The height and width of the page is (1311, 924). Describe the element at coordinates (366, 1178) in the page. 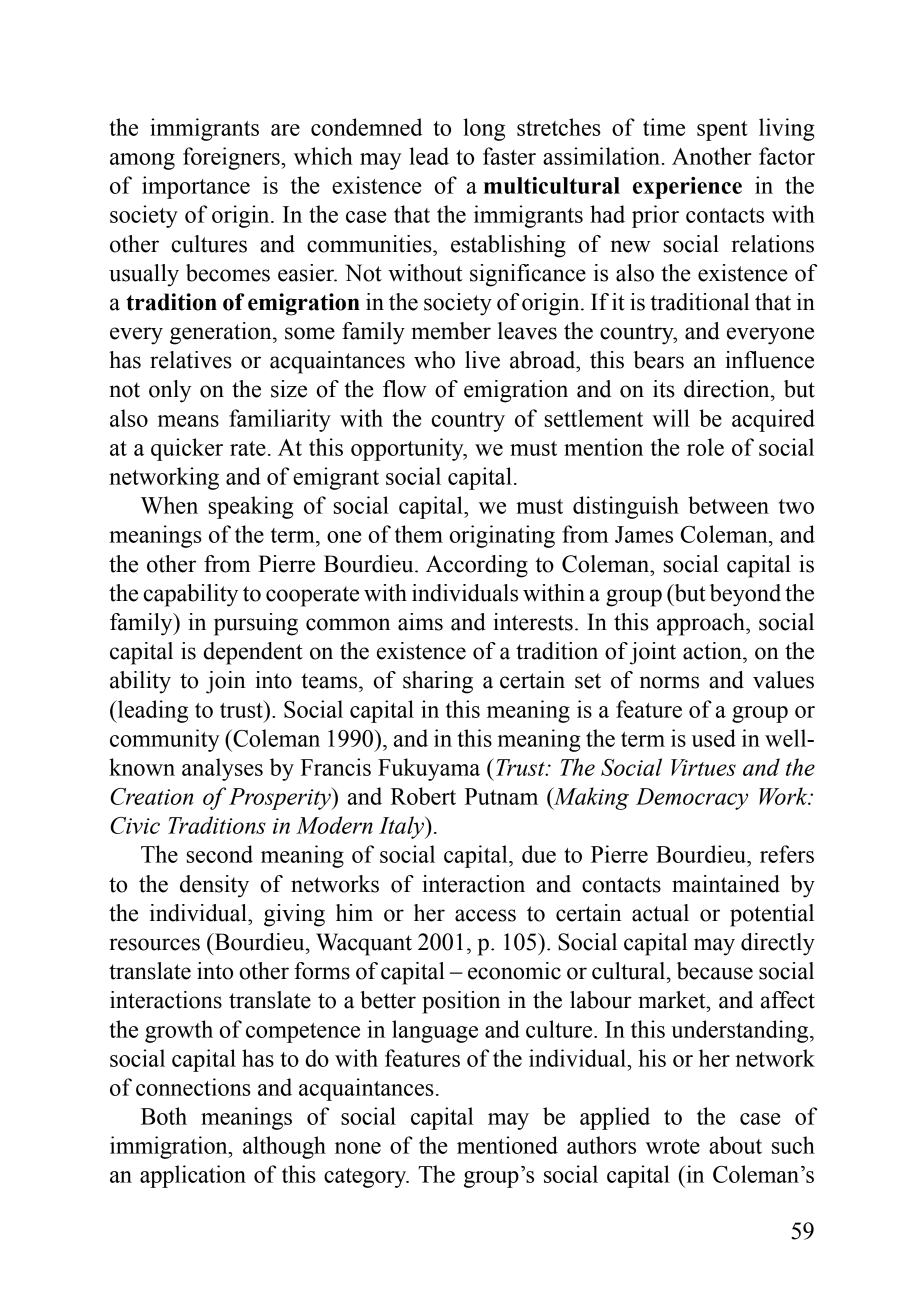

I see `category` at that location.
